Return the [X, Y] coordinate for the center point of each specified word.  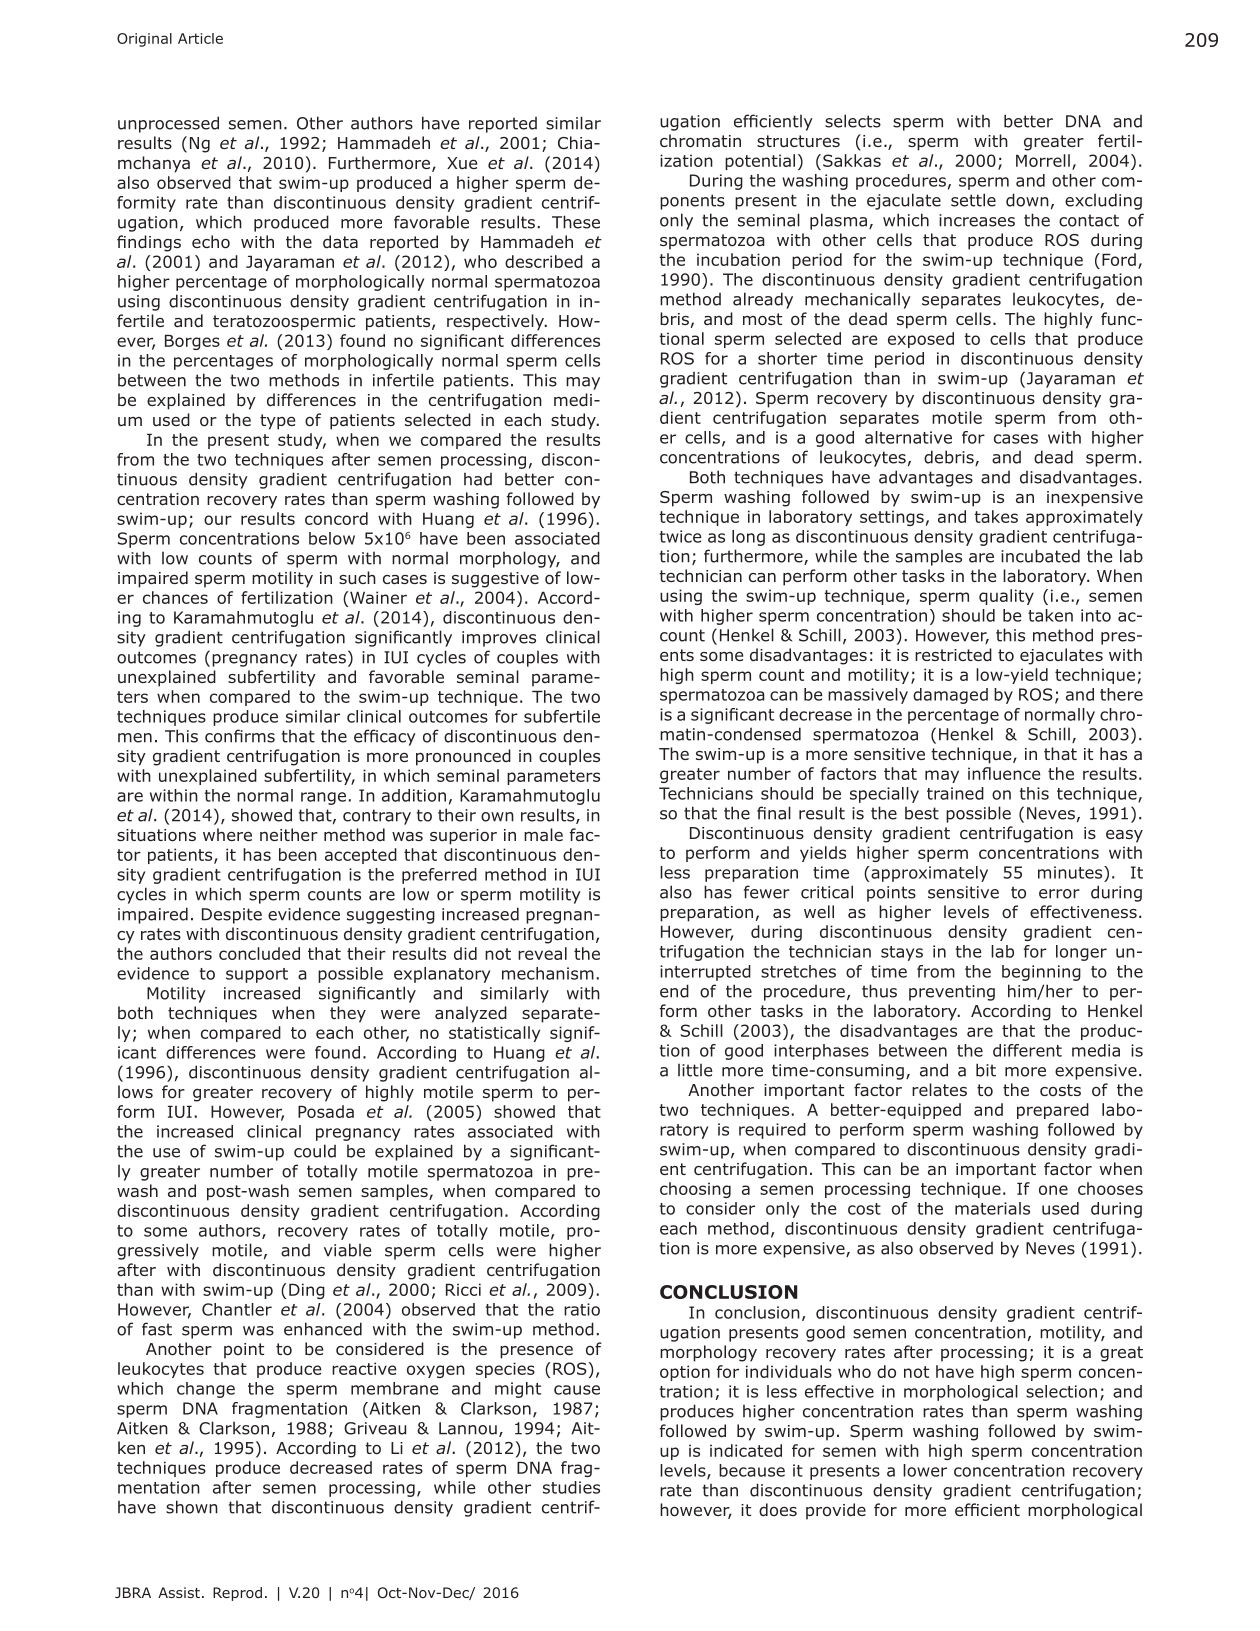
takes [996, 516]
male [543, 834]
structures [798, 141]
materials [992, 1208]
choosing [695, 1190]
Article [200, 38]
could [315, 1151]
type [277, 422]
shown [192, 1507]
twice [681, 536]
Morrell [1043, 160]
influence [1004, 773]
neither [289, 834]
